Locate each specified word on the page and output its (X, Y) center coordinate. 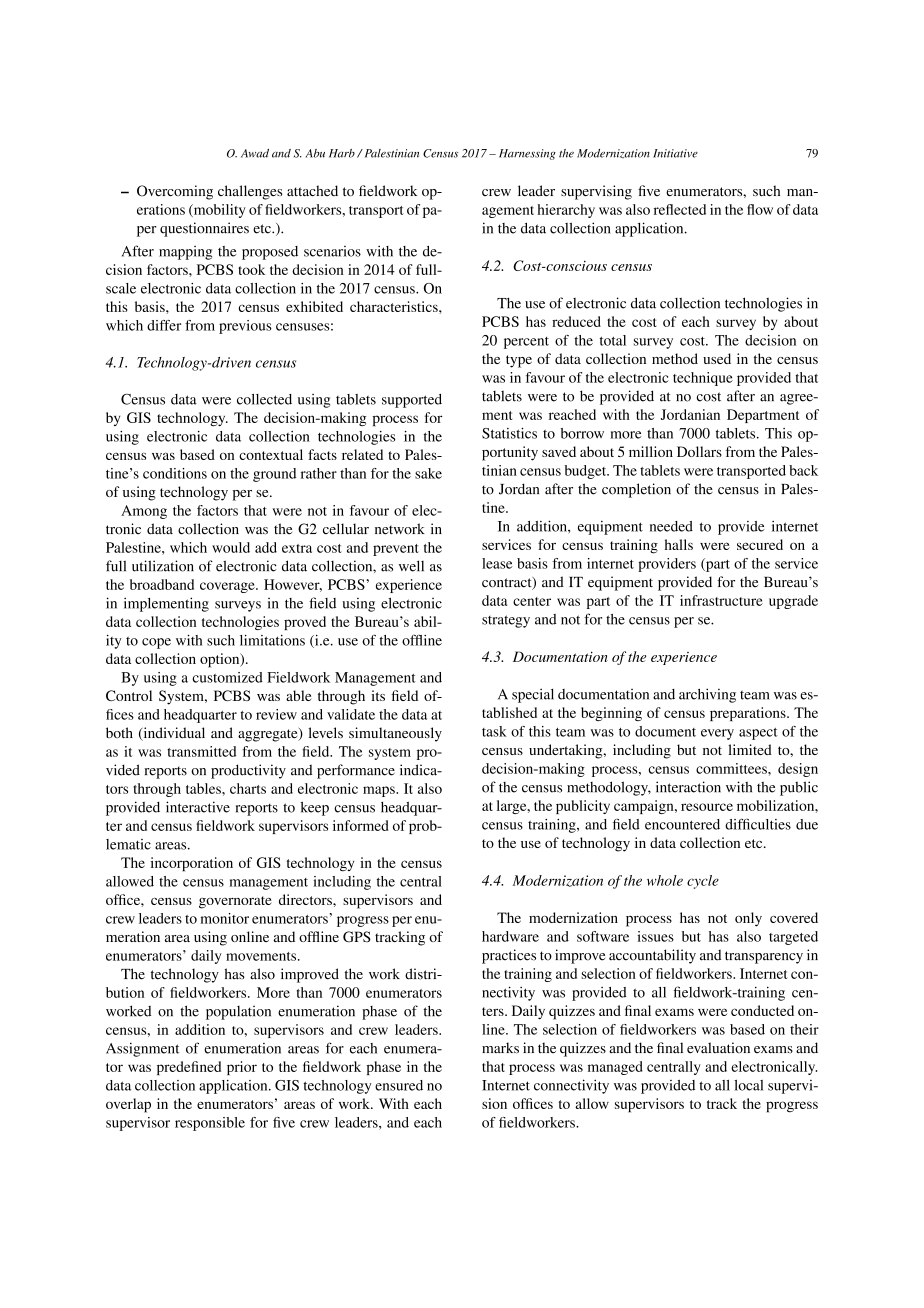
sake (428, 473)
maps (380, 791)
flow (760, 209)
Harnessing (527, 154)
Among (144, 512)
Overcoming (175, 192)
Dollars (699, 451)
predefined (189, 1068)
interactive (198, 807)
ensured (399, 1085)
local (748, 1085)
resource (707, 807)
